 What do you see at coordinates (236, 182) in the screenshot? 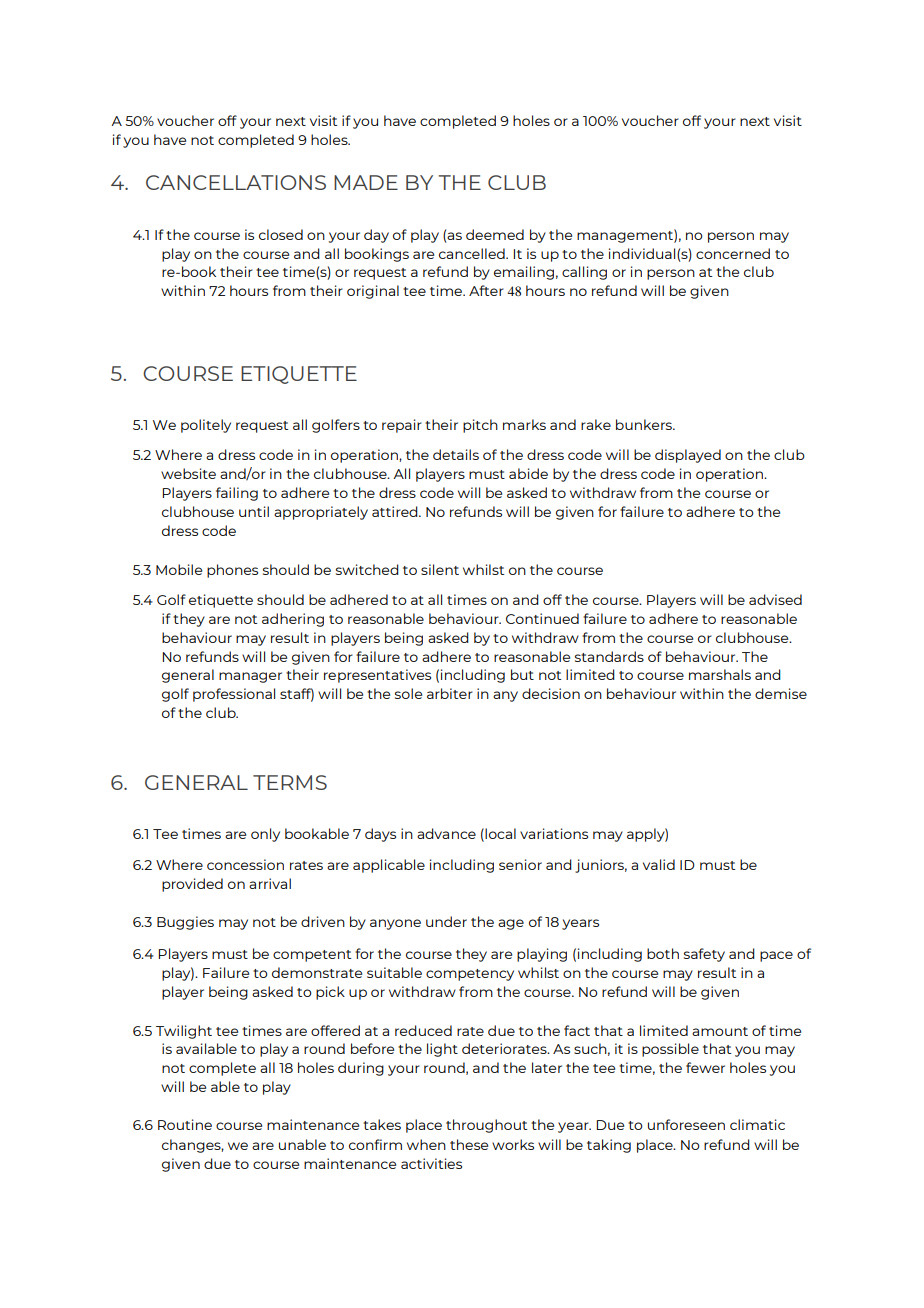
I see `CANCELLATIONS` at bounding box center [236, 182].
